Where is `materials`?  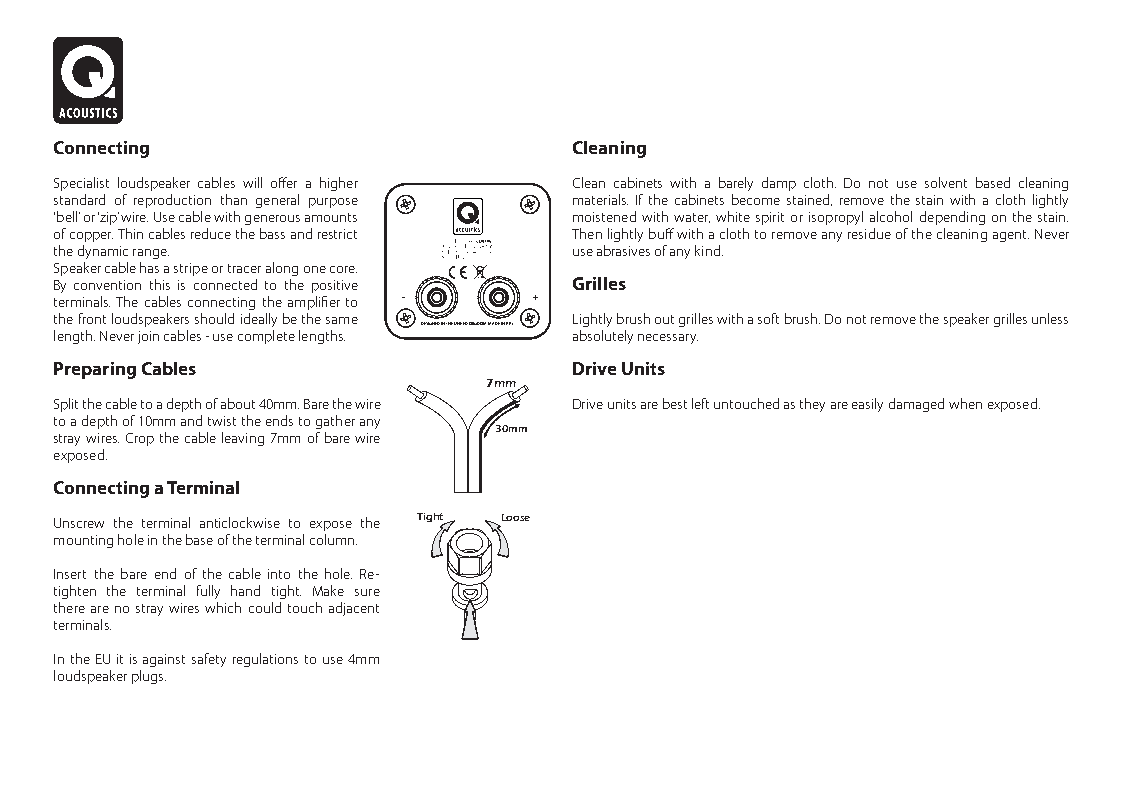 materials is located at coordinates (600, 199).
